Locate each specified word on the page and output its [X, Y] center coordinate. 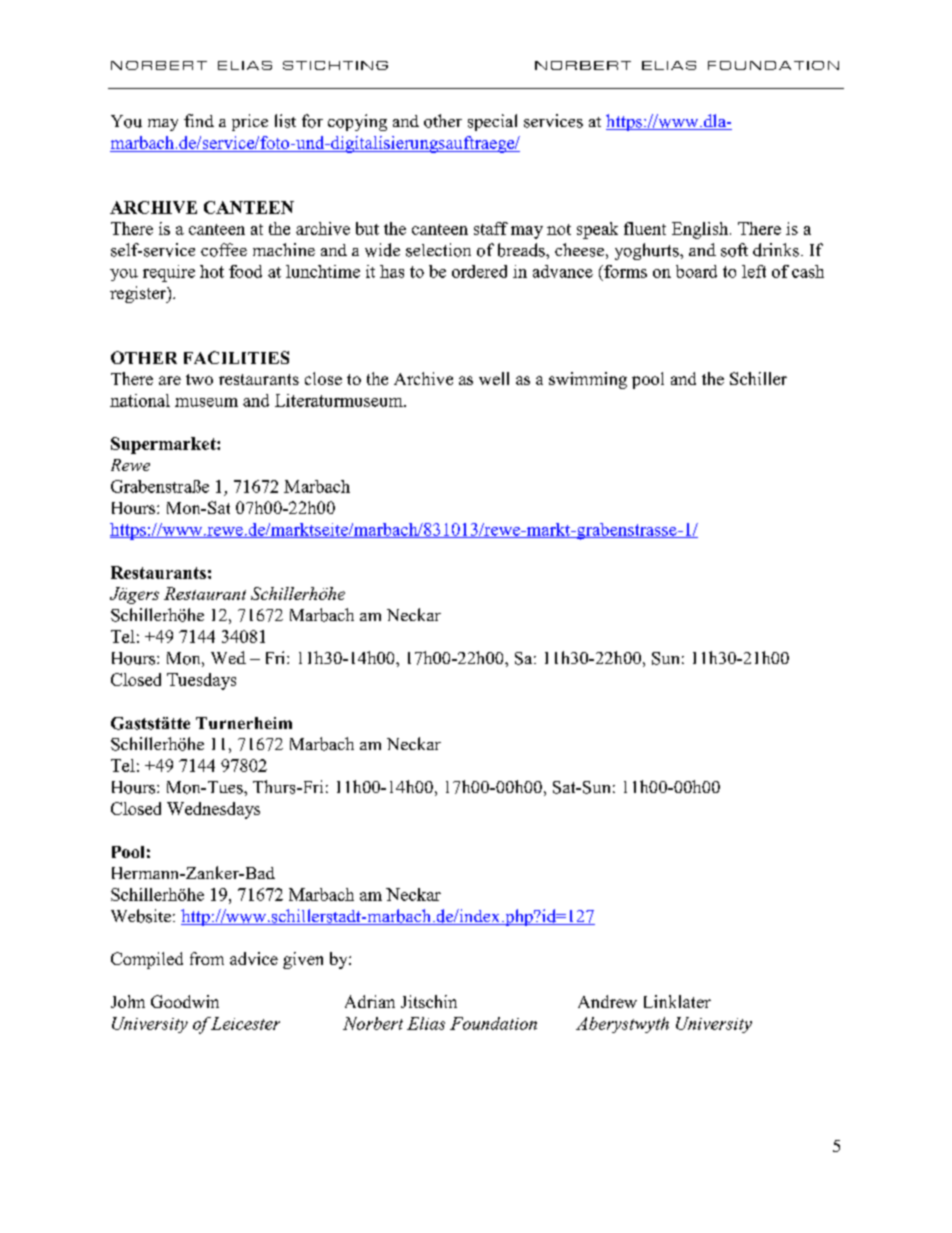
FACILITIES [236, 357]
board [696, 271]
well [494, 378]
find [199, 120]
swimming [588, 380]
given [303, 960]
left [754, 271]
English [701, 230]
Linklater [677, 1001]
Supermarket [164, 445]
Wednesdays [213, 810]
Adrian [370, 1001]
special [492, 122]
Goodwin [185, 1001]
